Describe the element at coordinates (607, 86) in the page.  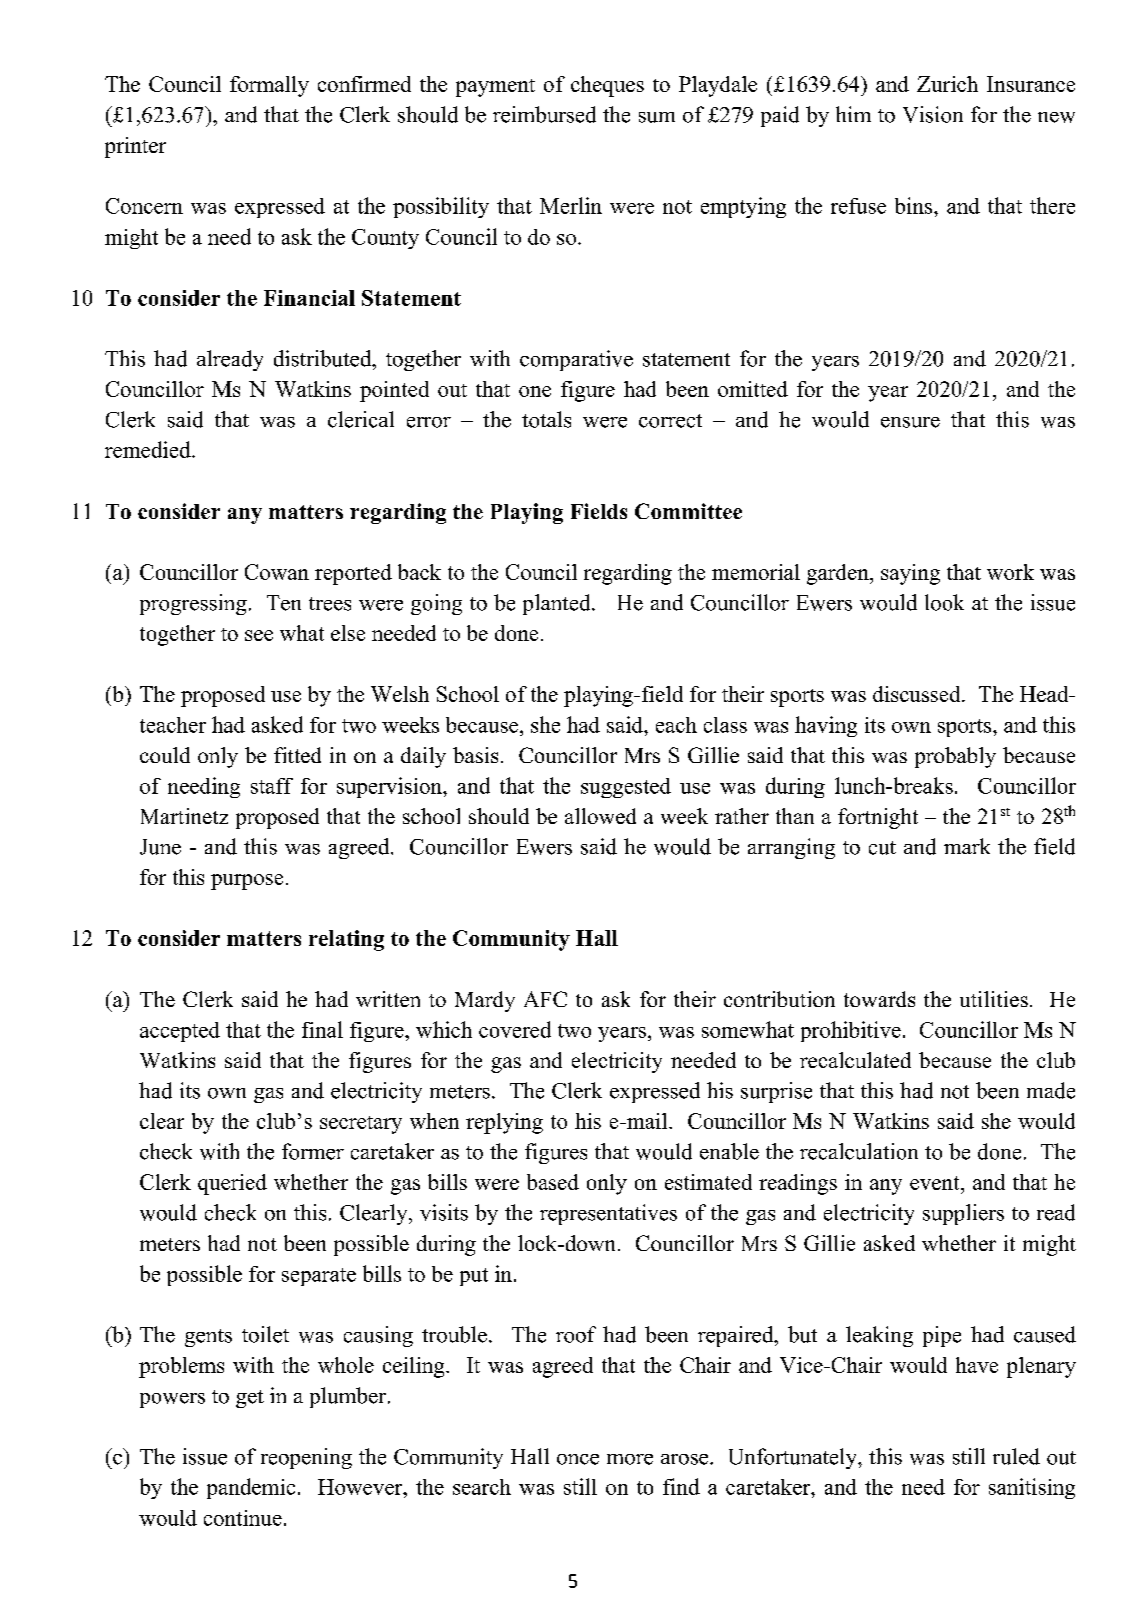
I see `cheques` at that location.
